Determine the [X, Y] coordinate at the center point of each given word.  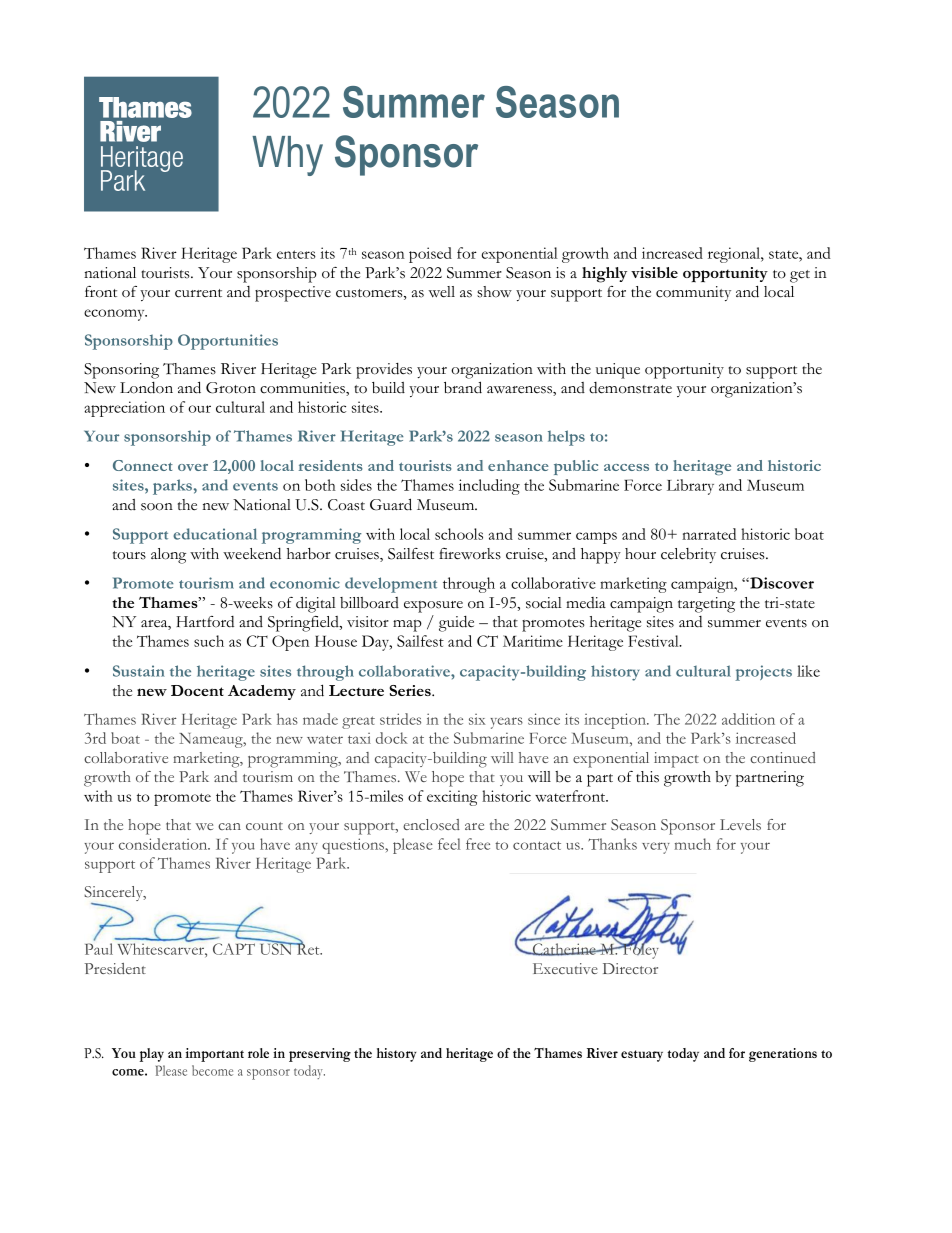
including [489, 487]
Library [690, 487]
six [477, 719]
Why [287, 156]
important [214, 1055]
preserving [320, 1055]
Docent [197, 690]
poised [430, 255]
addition [748, 719]
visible [654, 272]
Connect [143, 465]
